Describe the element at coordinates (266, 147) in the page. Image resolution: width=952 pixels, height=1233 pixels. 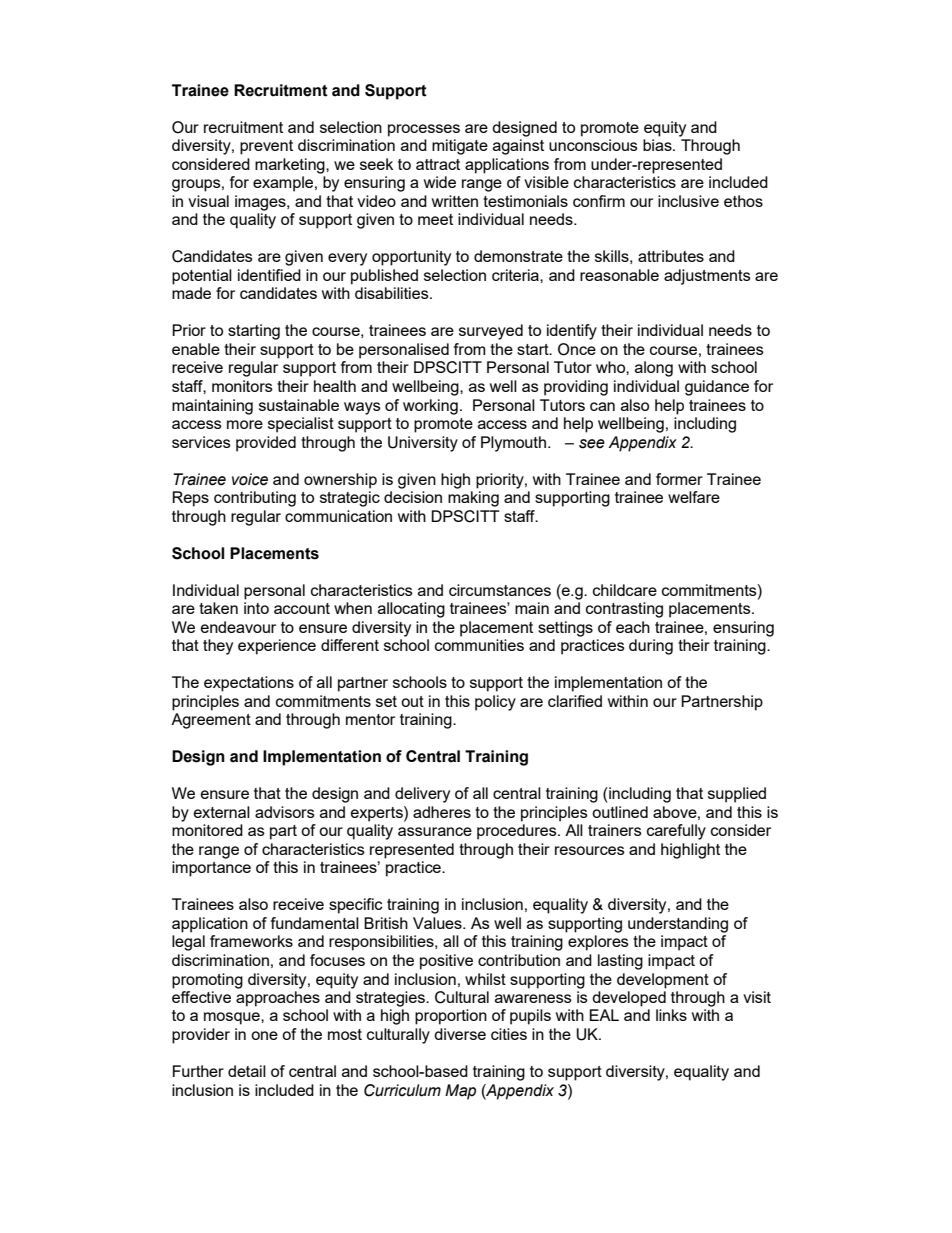
I see `prevent` at that location.
